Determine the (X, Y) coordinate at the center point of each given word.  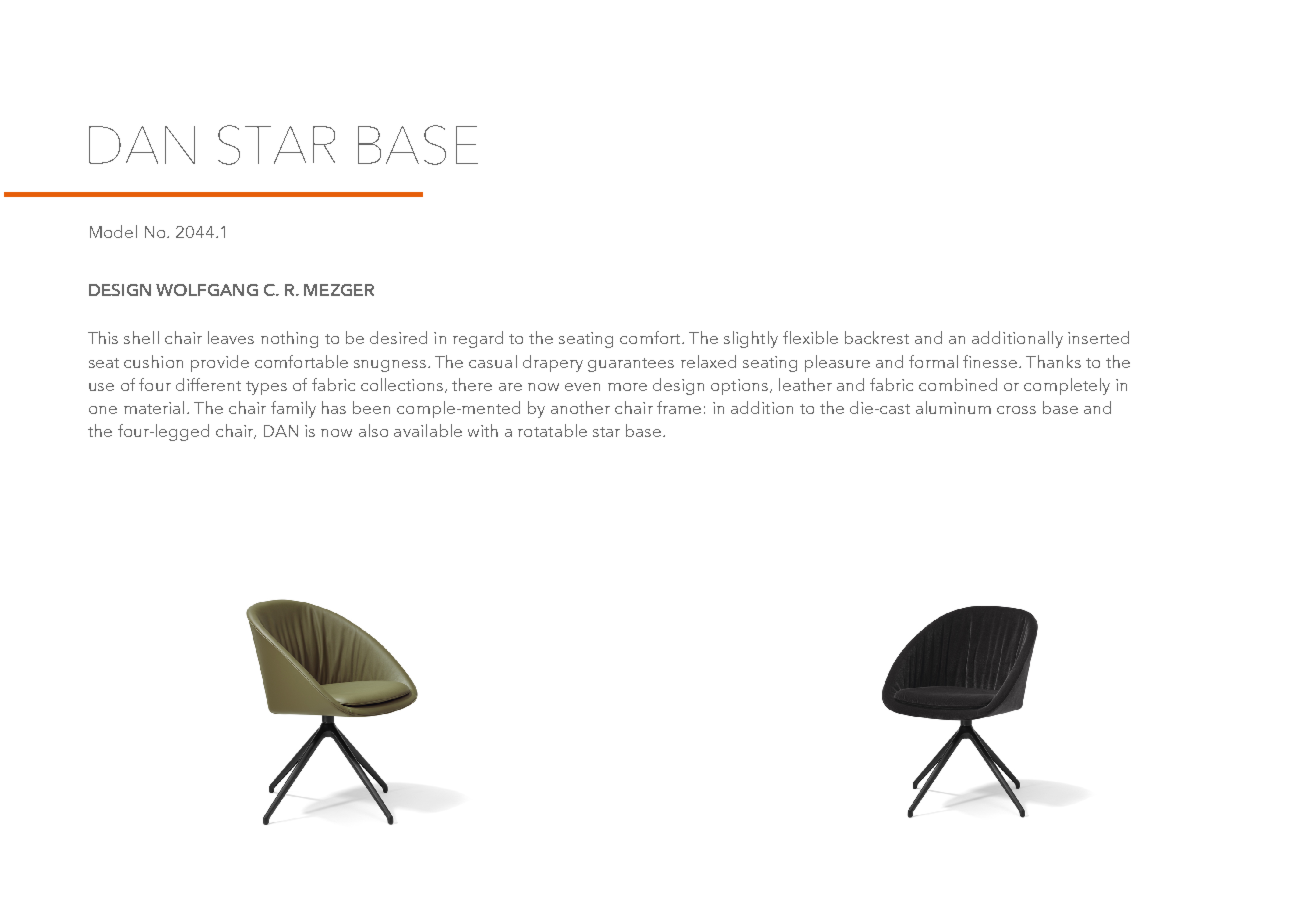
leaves (231, 337)
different (208, 384)
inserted (1098, 337)
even (582, 387)
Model (113, 231)
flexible (810, 337)
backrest (877, 337)
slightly (751, 339)
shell (141, 337)
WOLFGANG (207, 290)
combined (958, 384)
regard (478, 339)
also (373, 430)
